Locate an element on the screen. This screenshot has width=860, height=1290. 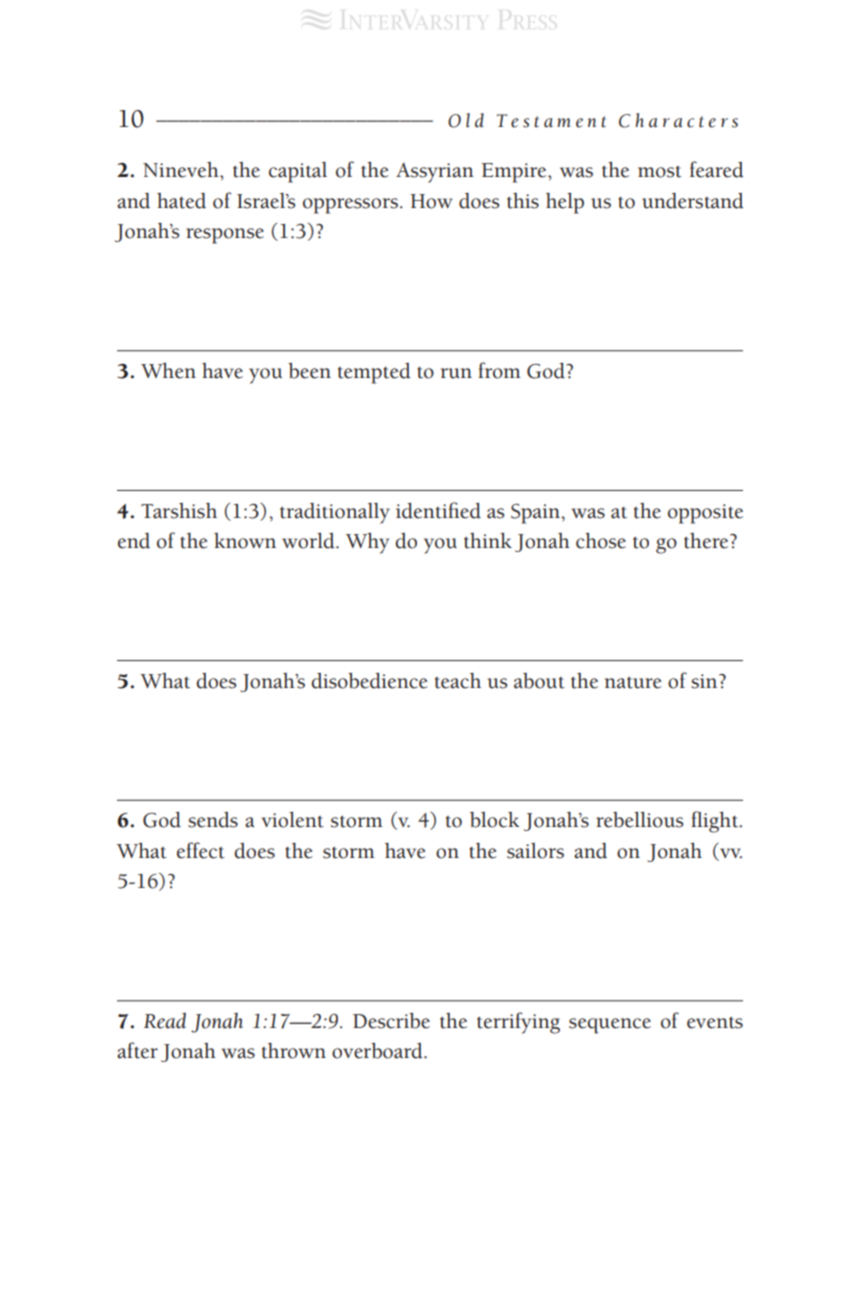
Tarshish is located at coordinates (179, 511).
